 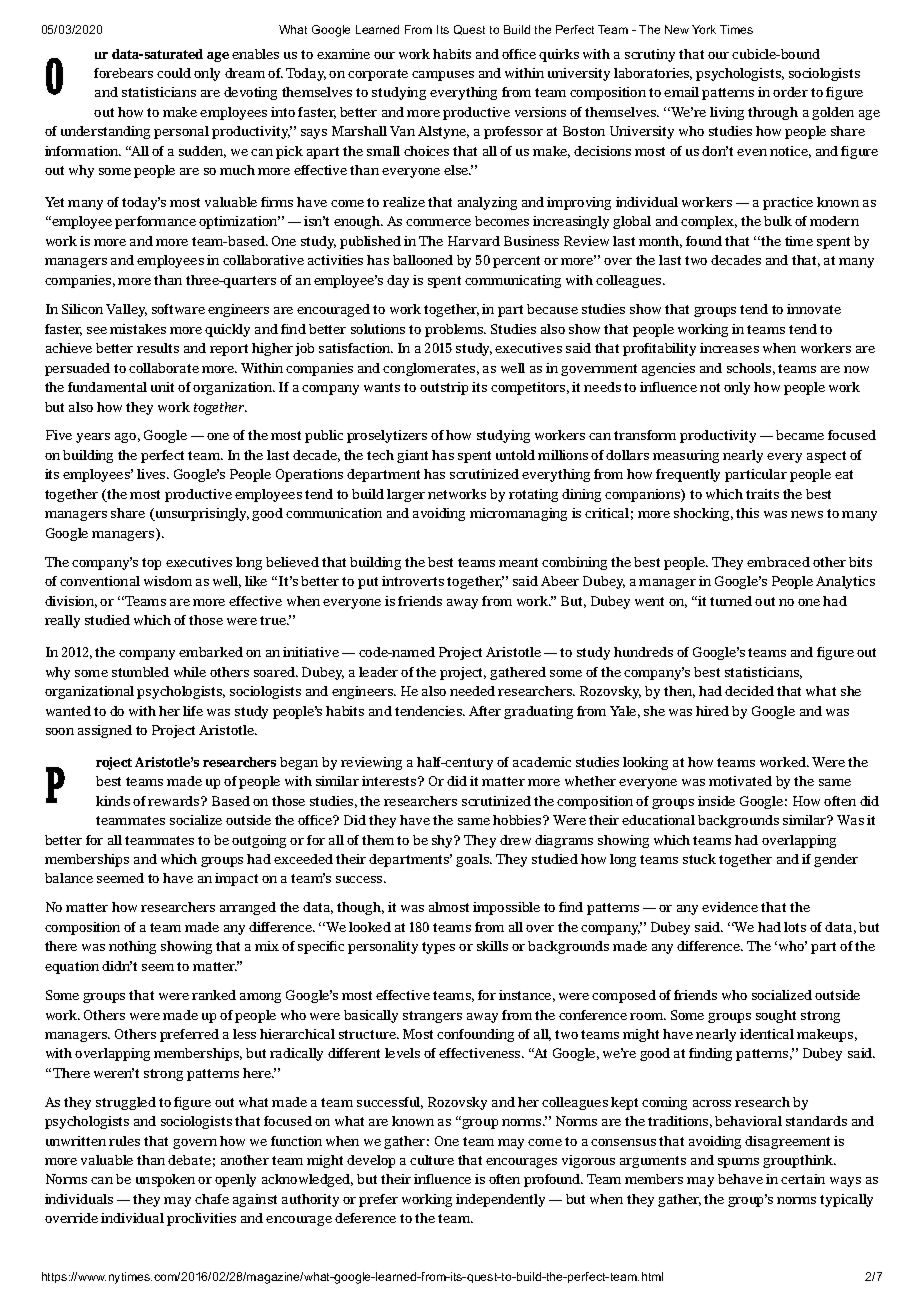 I want to click on hobbies, so click(x=518, y=820).
